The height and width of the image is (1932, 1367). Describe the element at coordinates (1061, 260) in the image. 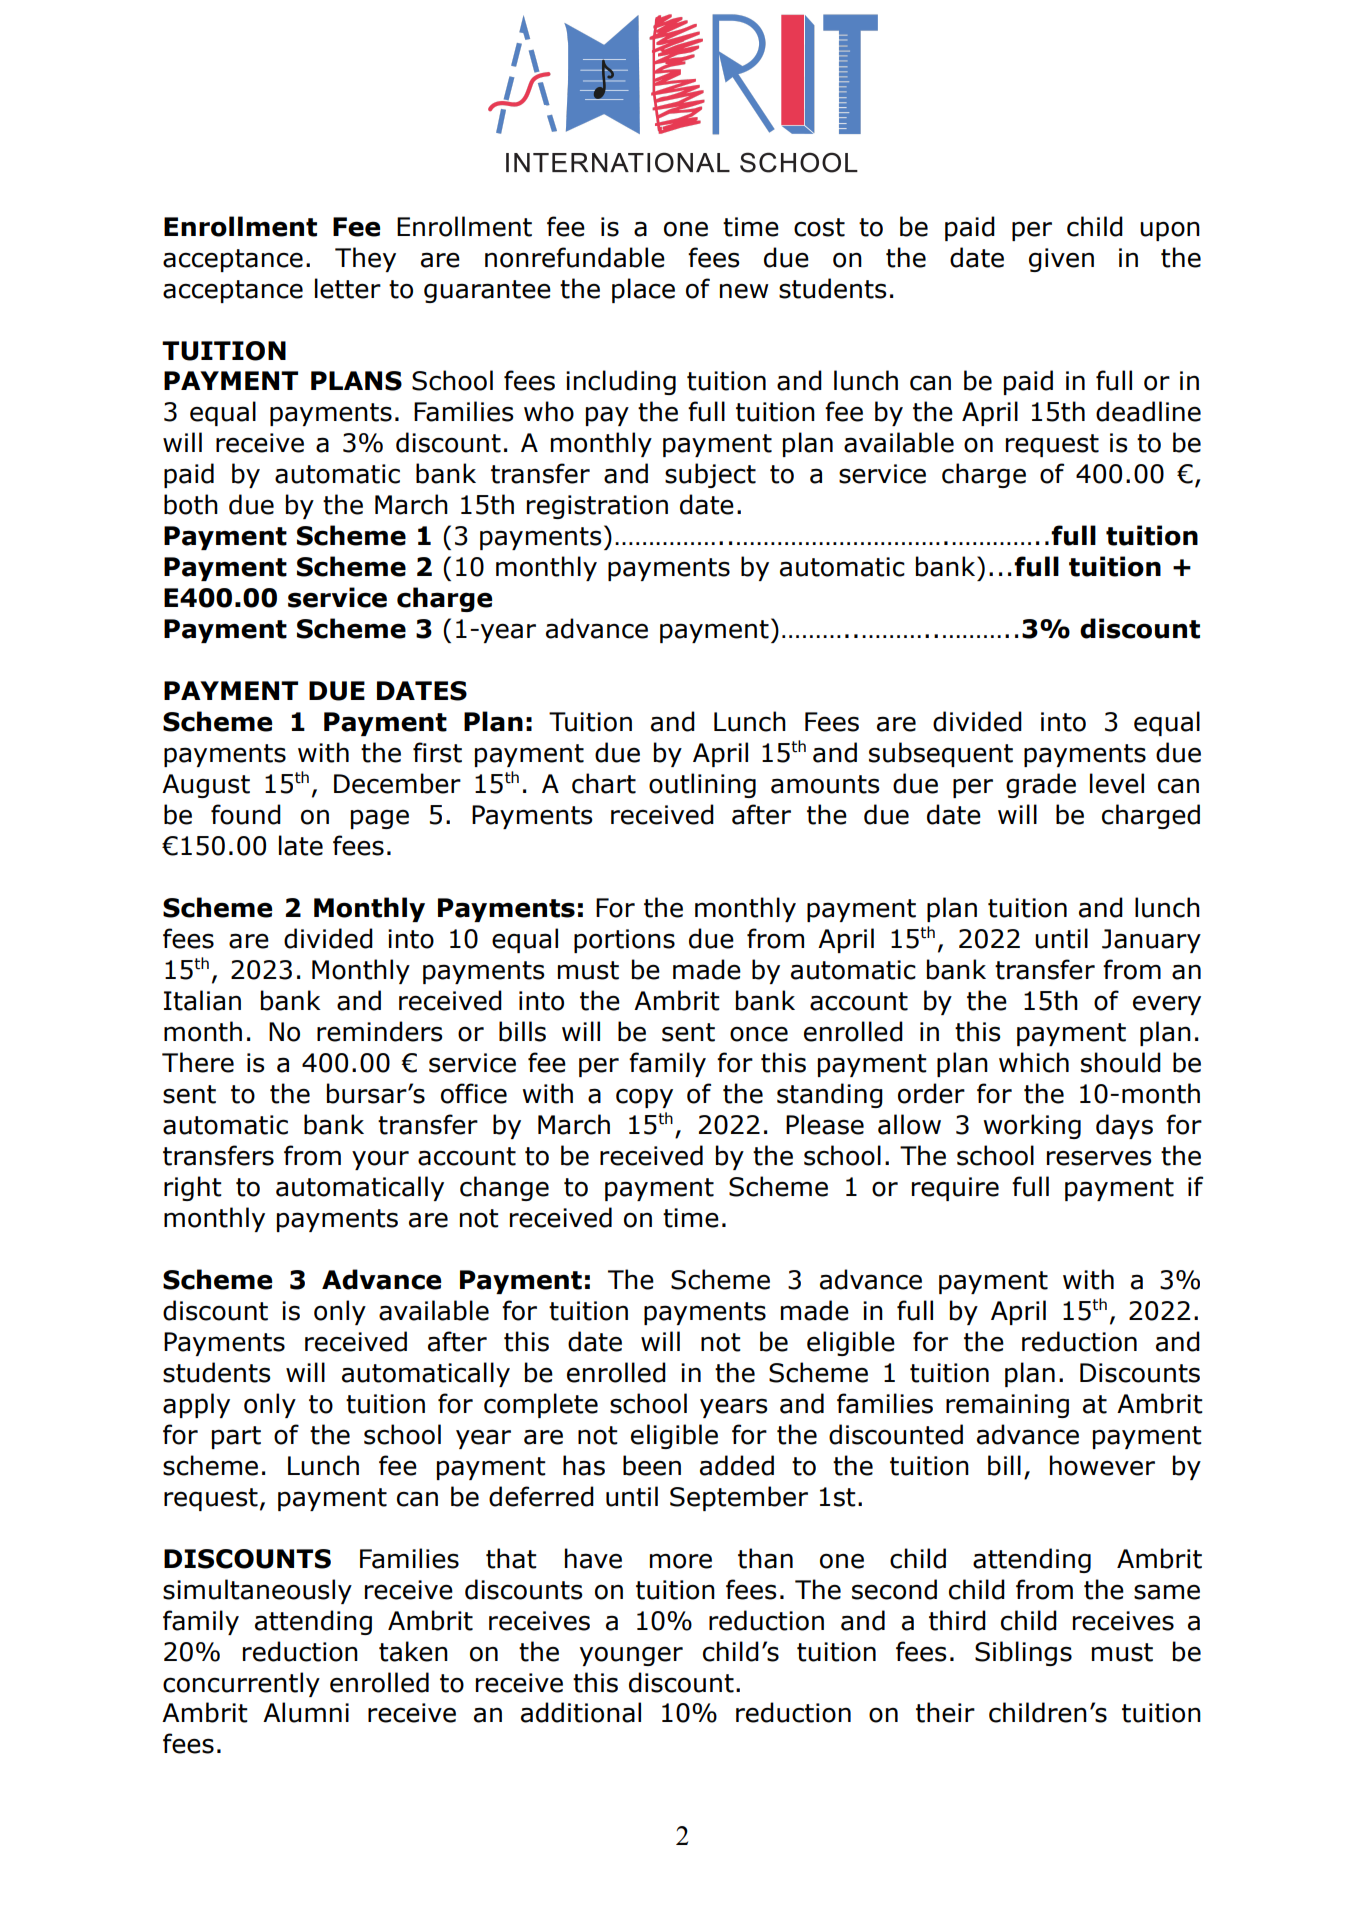

I see `given` at that location.
